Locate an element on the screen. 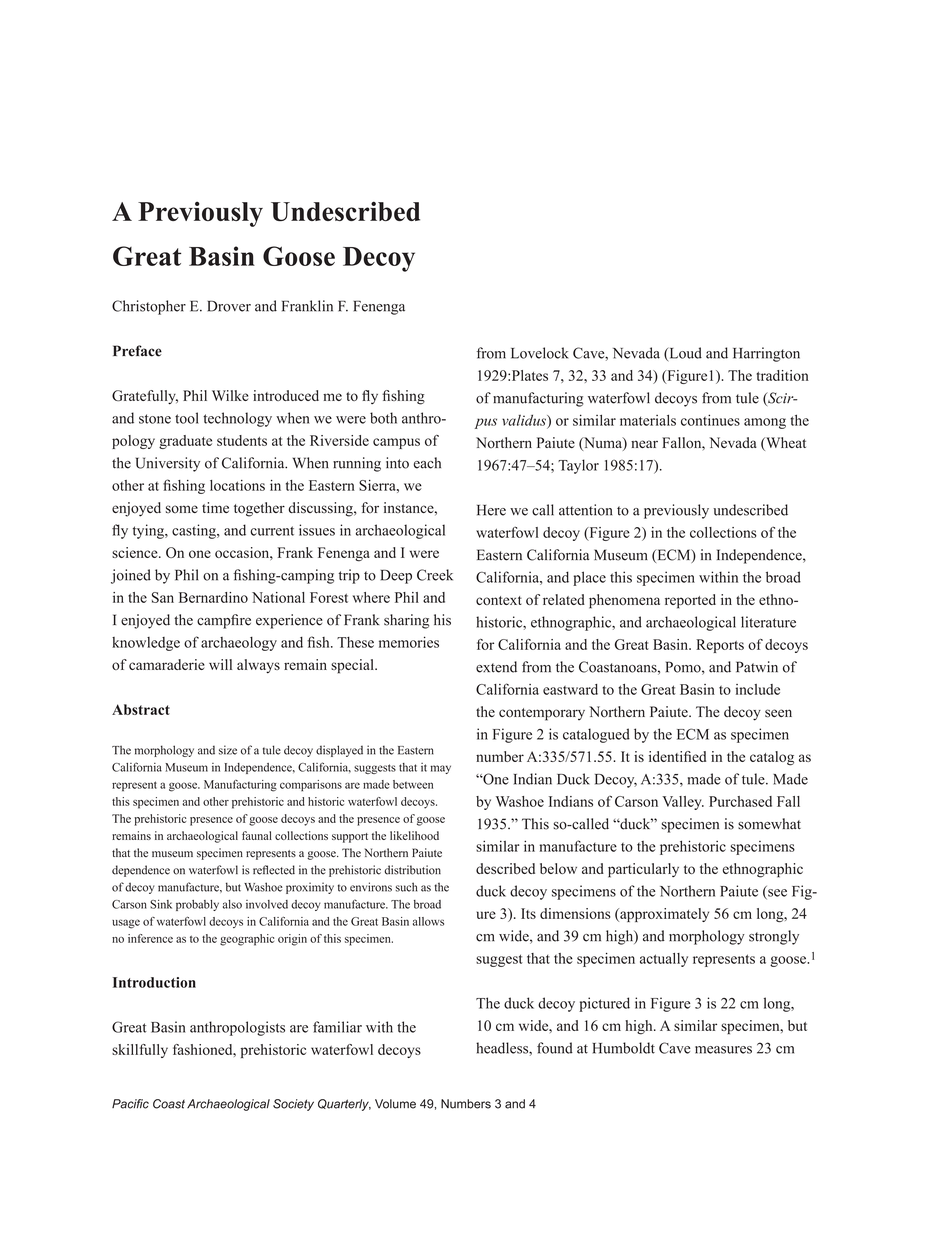 The height and width of the screenshot is (1233, 952). skillfully is located at coordinates (140, 1051).
